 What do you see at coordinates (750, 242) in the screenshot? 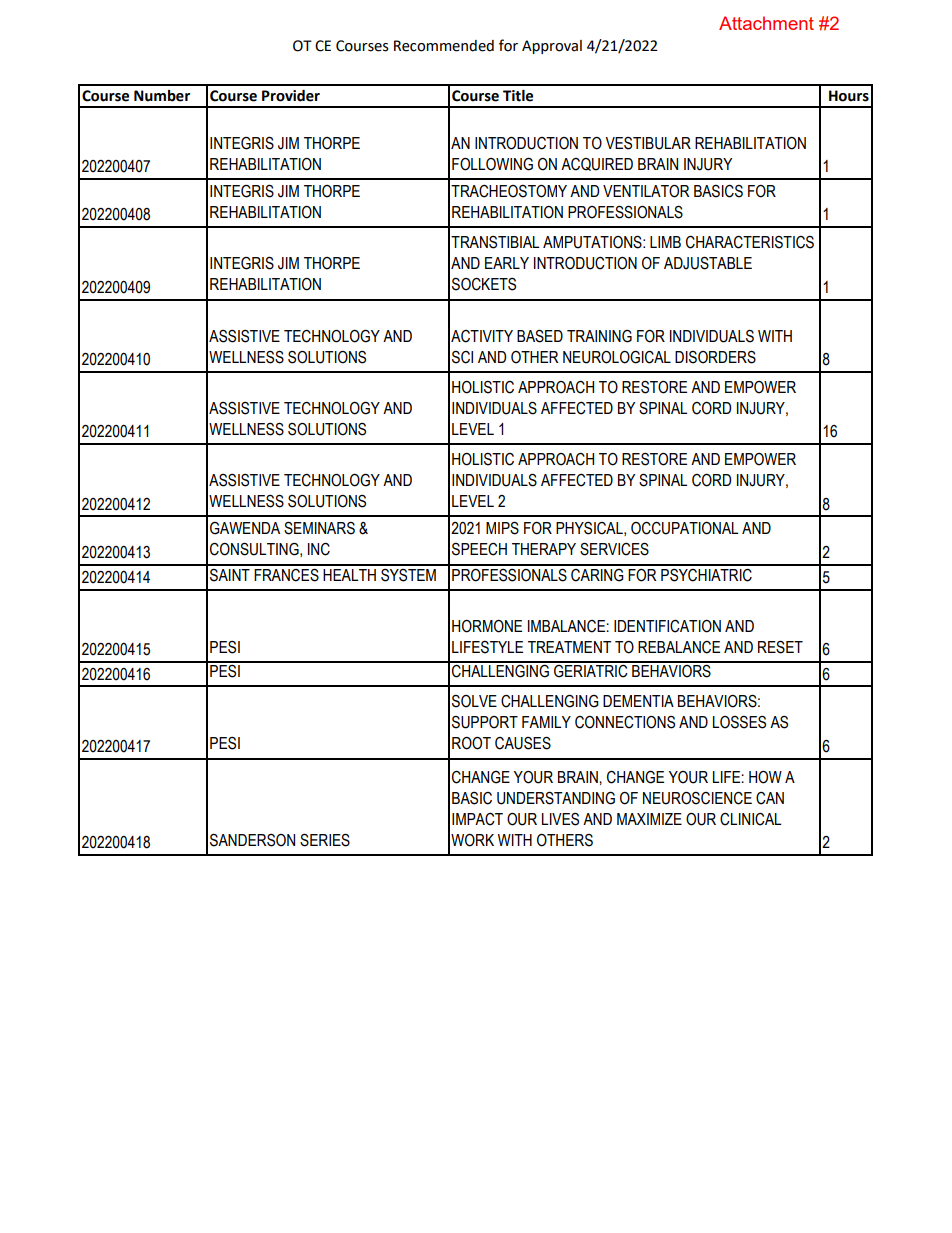
I see `CHARACTERISTICS` at bounding box center [750, 242].
